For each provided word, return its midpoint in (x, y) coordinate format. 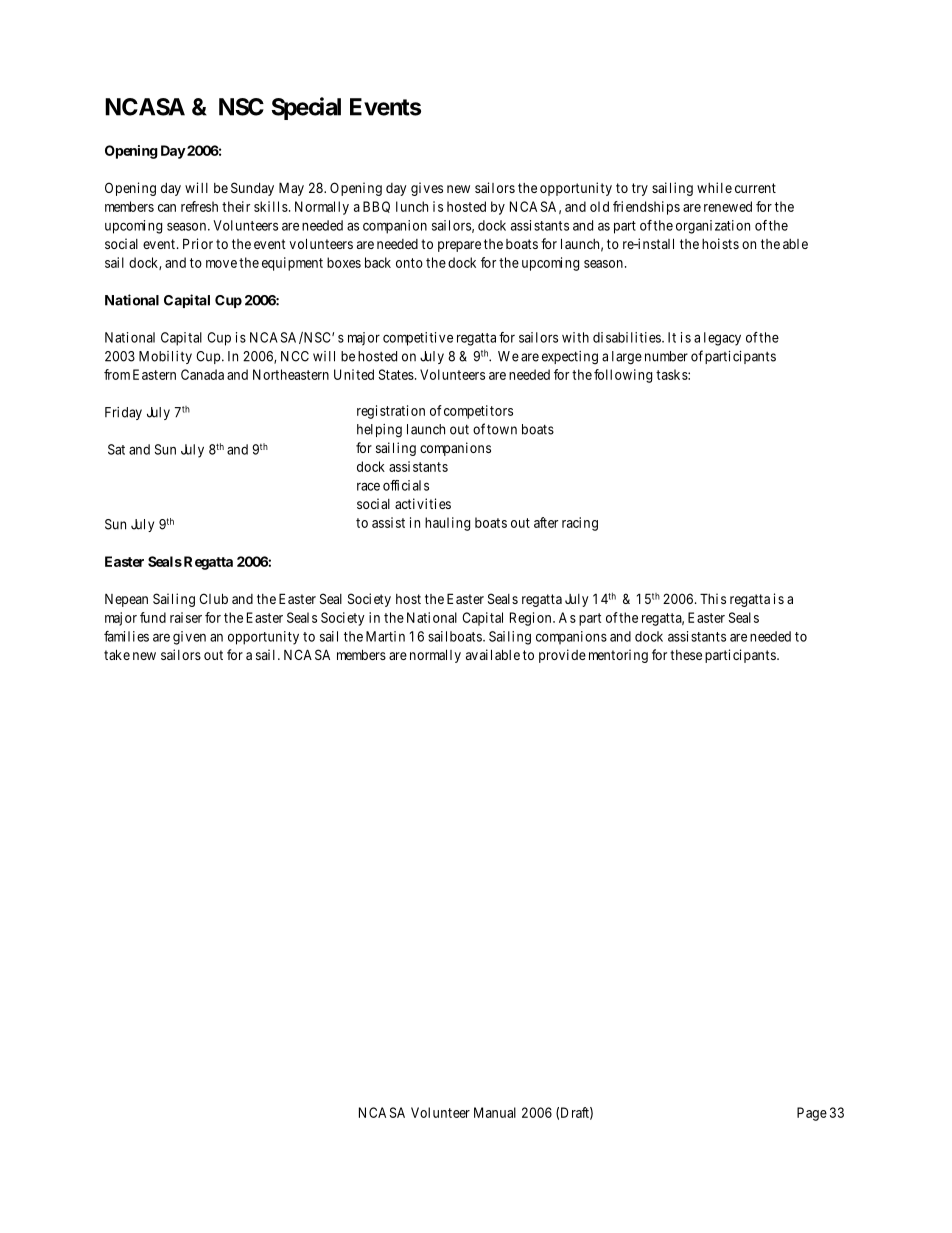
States (396, 374)
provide (562, 656)
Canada (202, 374)
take (117, 654)
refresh (199, 206)
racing (580, 524)
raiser (186, 617)
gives (427, 189)
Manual (495, 1112)
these (686, 655)
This (713, 598)
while (714, 187)
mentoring (618, 656)
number (666, 356)
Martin (385, 636)
